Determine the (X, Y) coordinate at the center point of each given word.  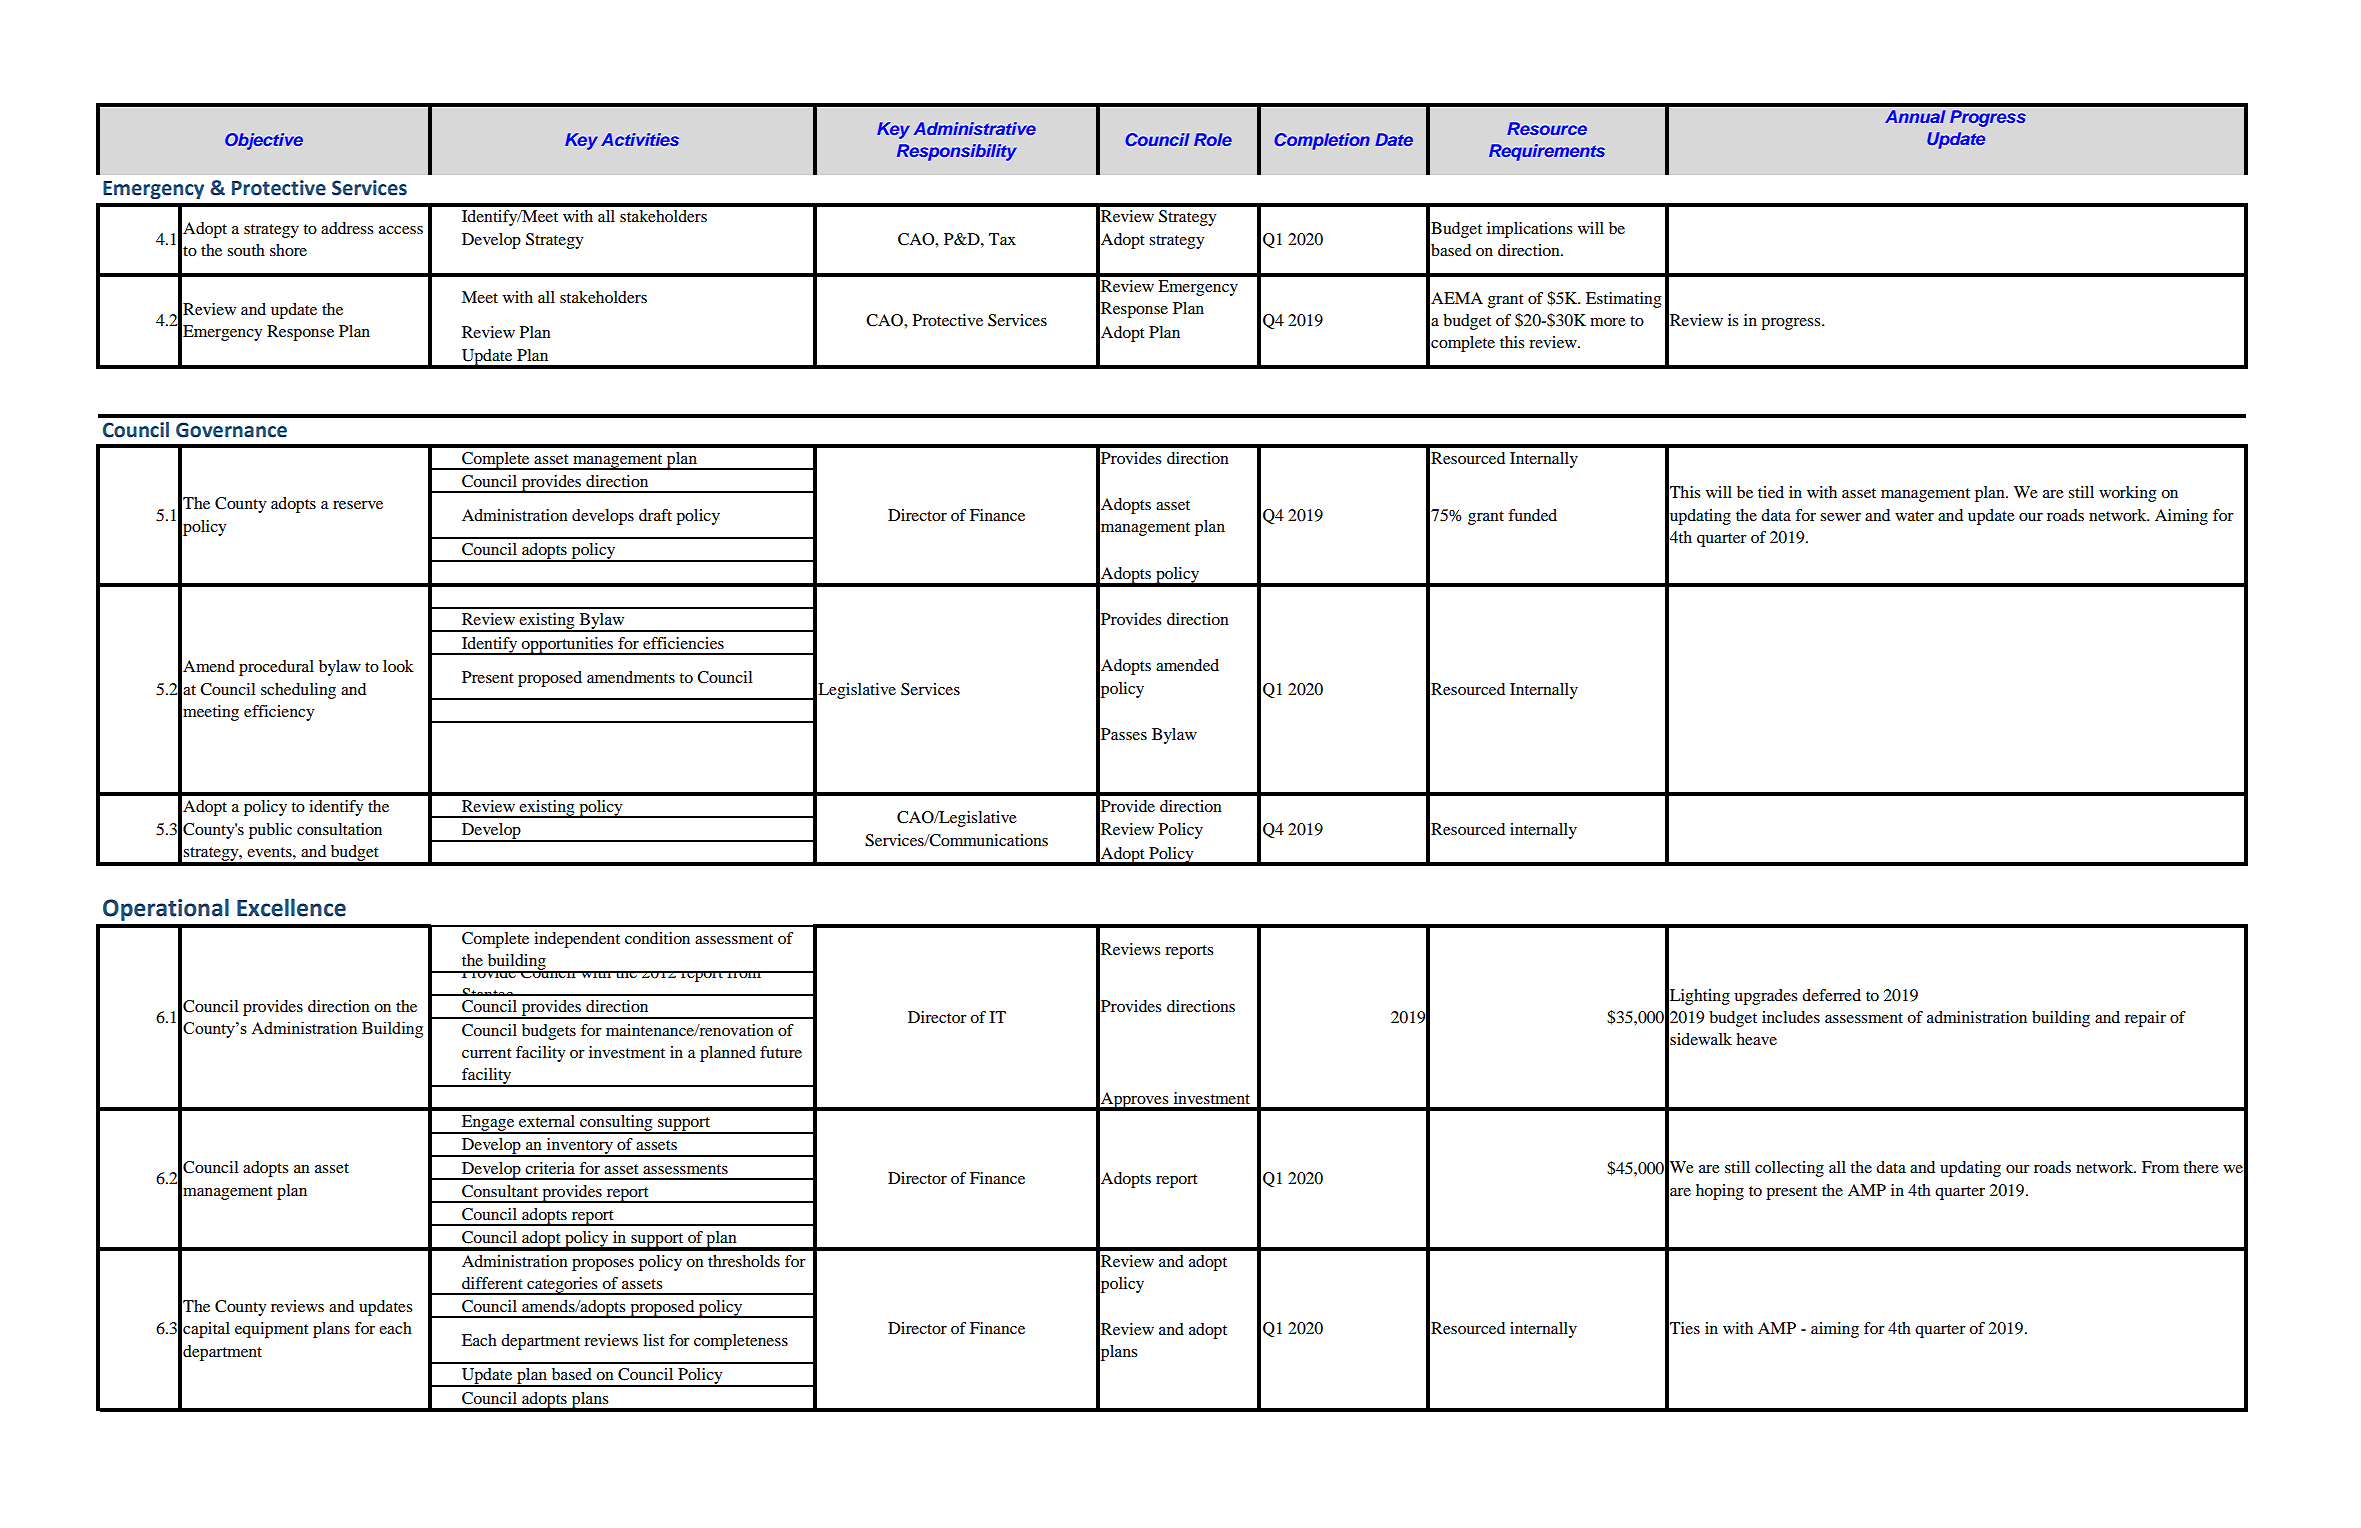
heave (1756, 1039)
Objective (264, 141)
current (486, 1053)
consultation (339, 829)
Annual (1915, 116)
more (1608, 322)
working (2127, 494)
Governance (231, 430)
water (1914, 516)
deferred (1831, 995)
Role (1213, 139)
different (492, 1283)
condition (657, 938)
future (781, 1052)
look (398, 666)
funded (1532, 515)
